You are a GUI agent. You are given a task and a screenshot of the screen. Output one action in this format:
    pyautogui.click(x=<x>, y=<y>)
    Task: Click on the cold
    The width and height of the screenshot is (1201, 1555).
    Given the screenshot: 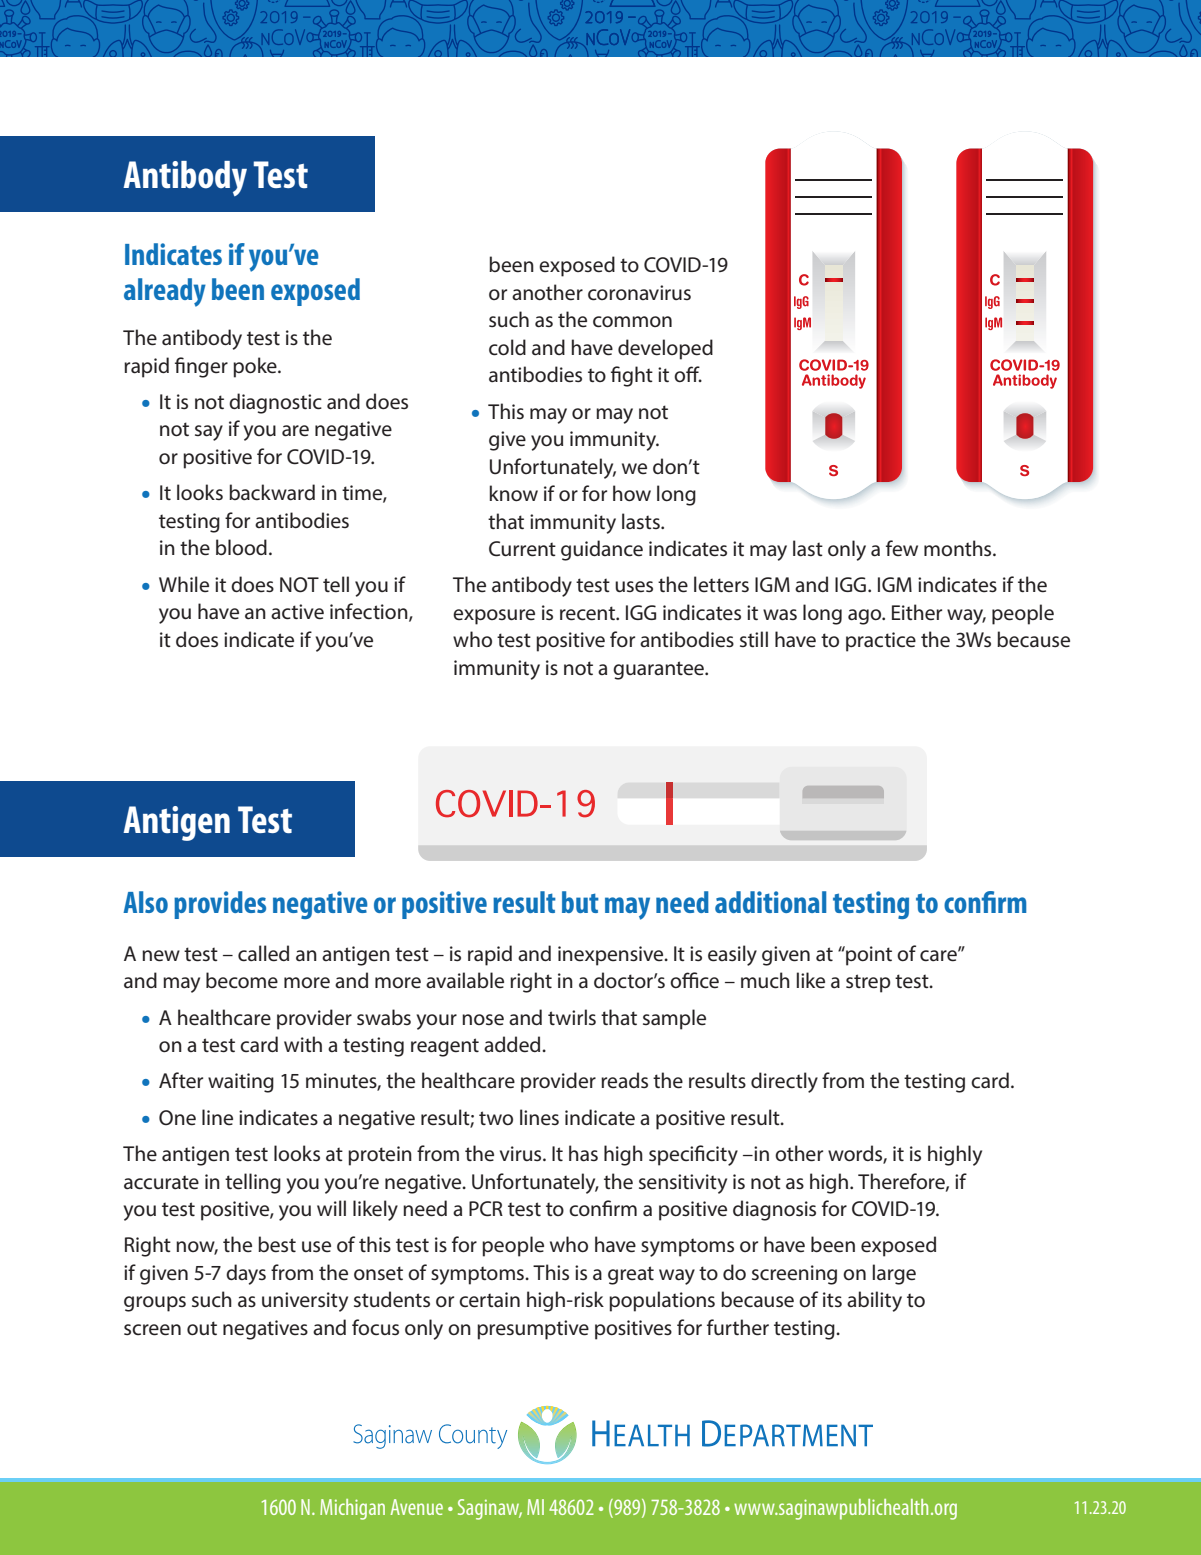 What is the action you would take?
    pyautogui.click(x=507, y=347)
